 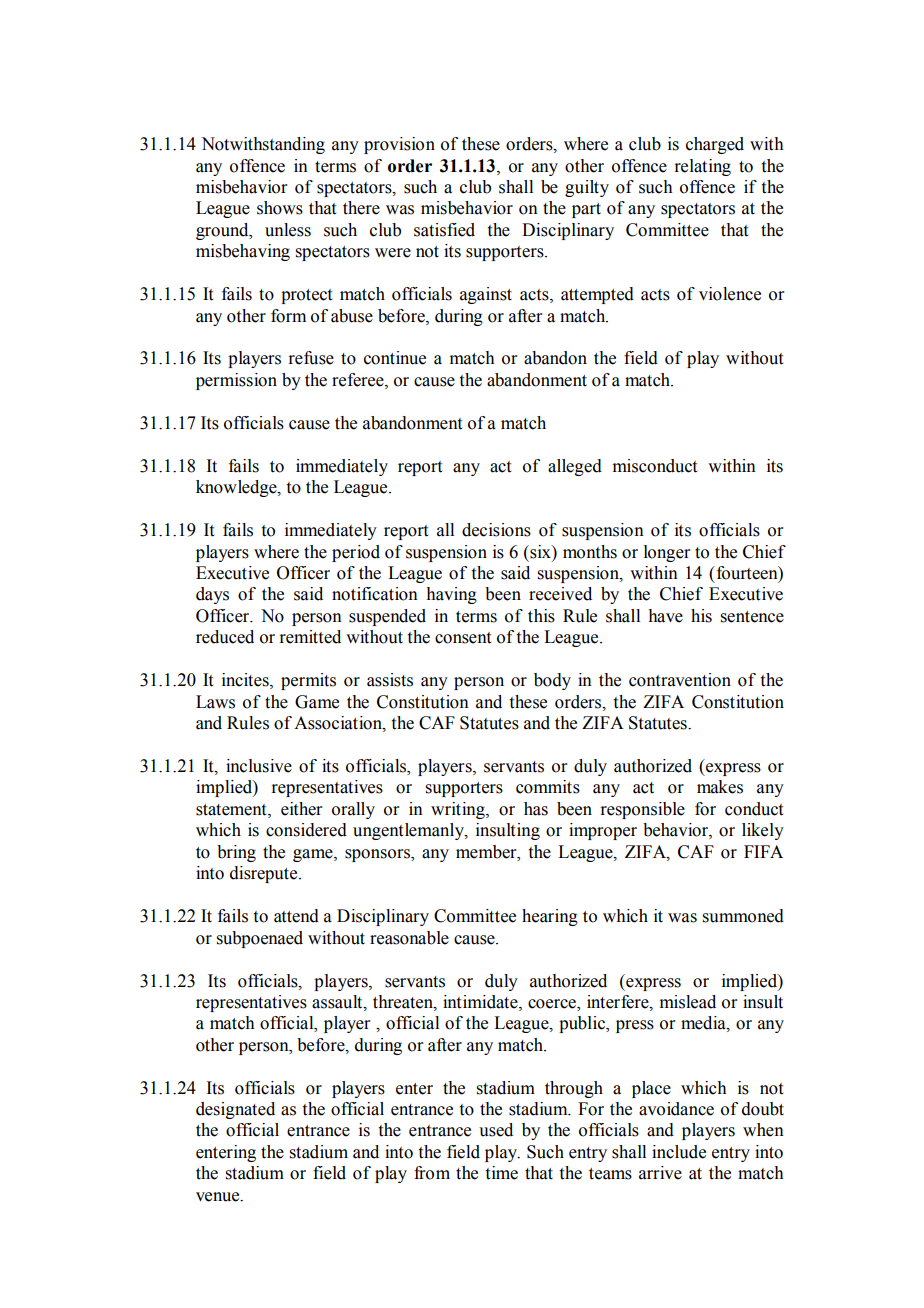 I want to click on inclusive, so click(x=259, y=766).
